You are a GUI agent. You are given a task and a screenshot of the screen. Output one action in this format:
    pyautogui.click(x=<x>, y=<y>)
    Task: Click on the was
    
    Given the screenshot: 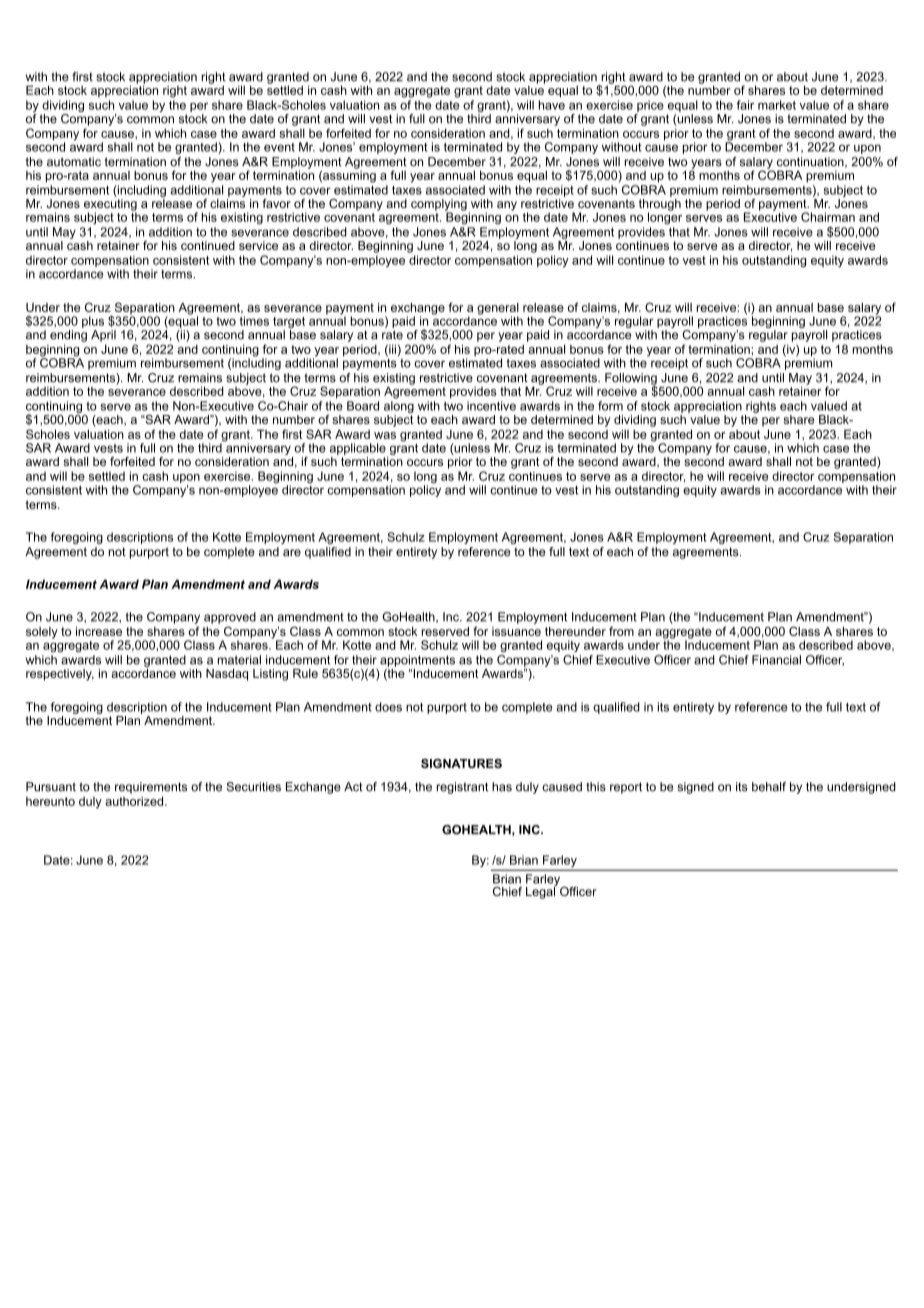 What is the action you would take?
    pyautogui.click(x=385, y=435)
